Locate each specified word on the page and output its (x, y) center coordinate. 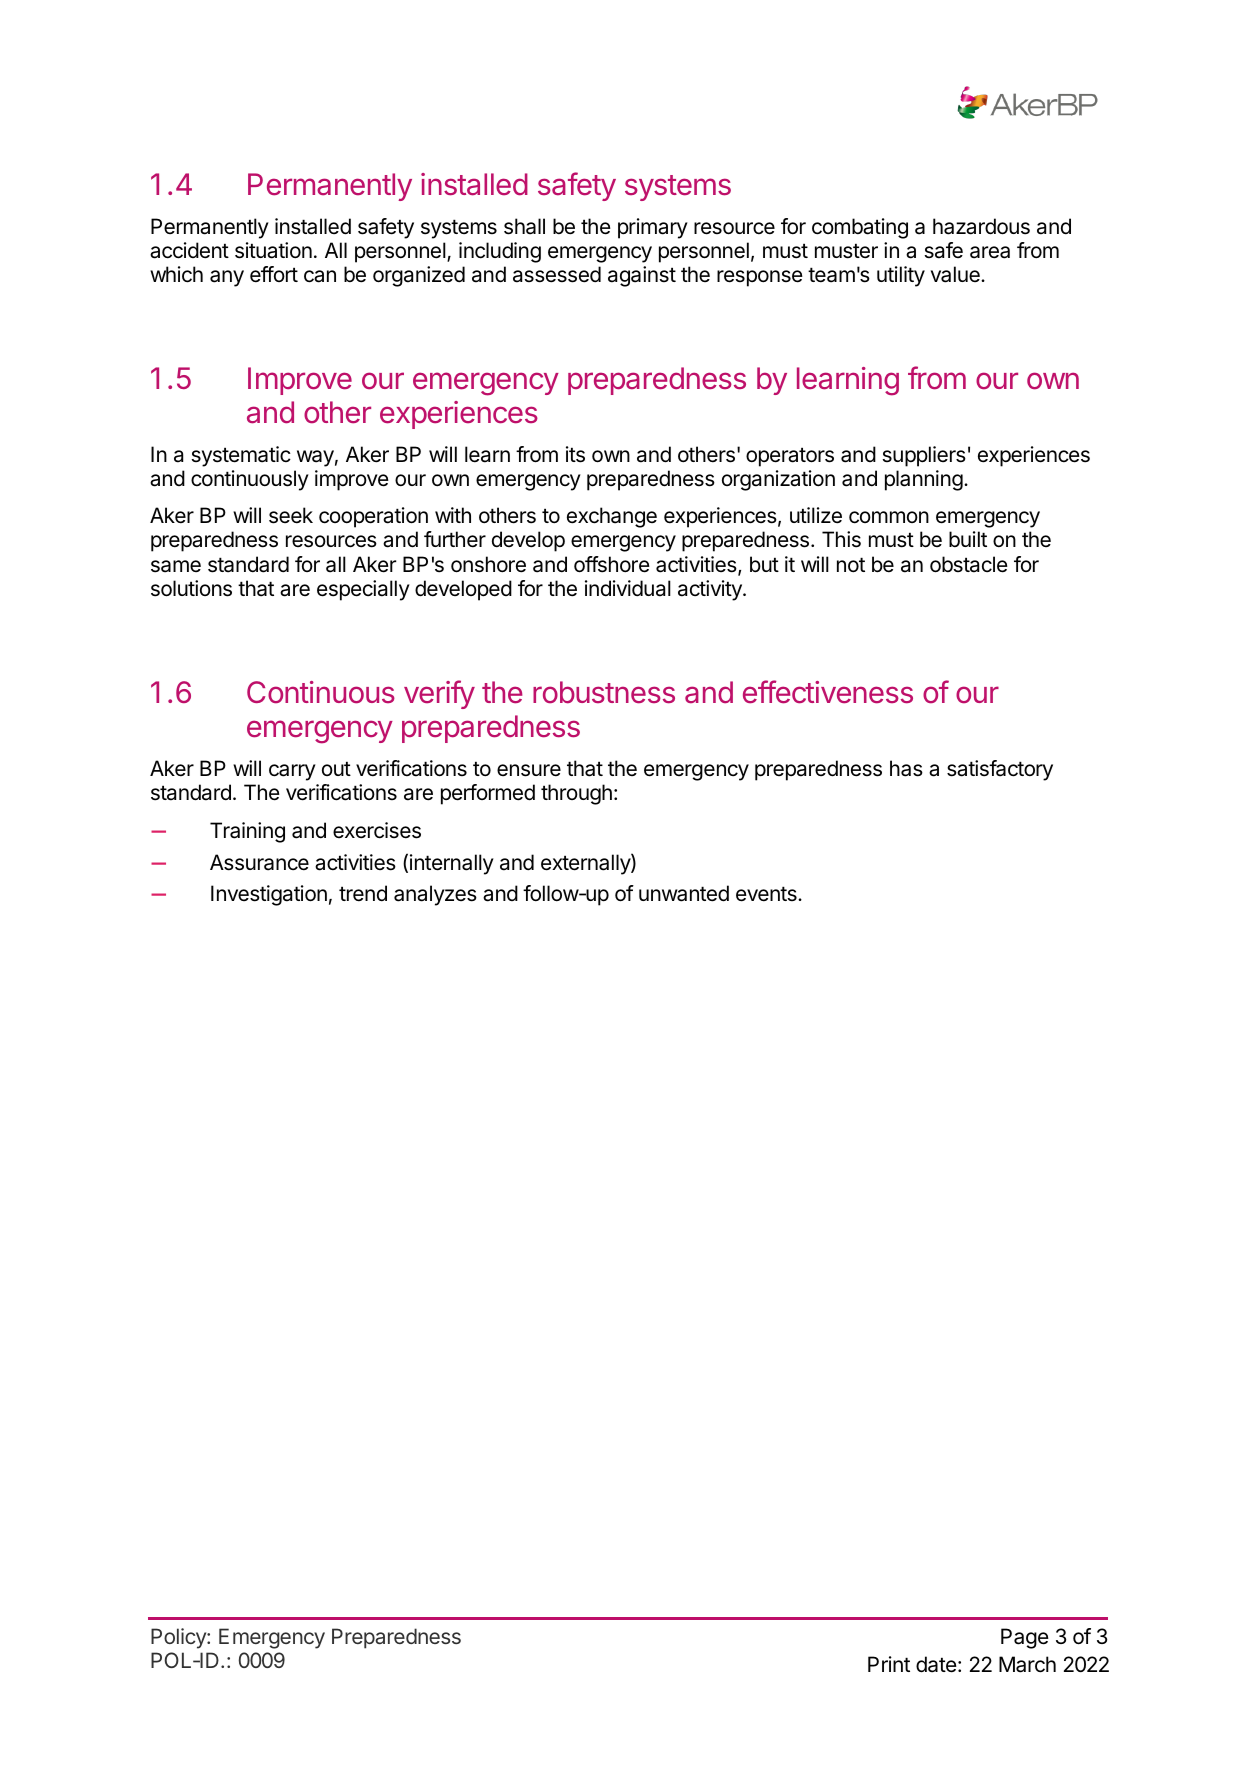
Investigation (269, 895)
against (642, 276)
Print (889, 1664)
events (767, 894)
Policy (179, 1638)
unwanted (684, 893)
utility (901, 276)
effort (274, 274)
